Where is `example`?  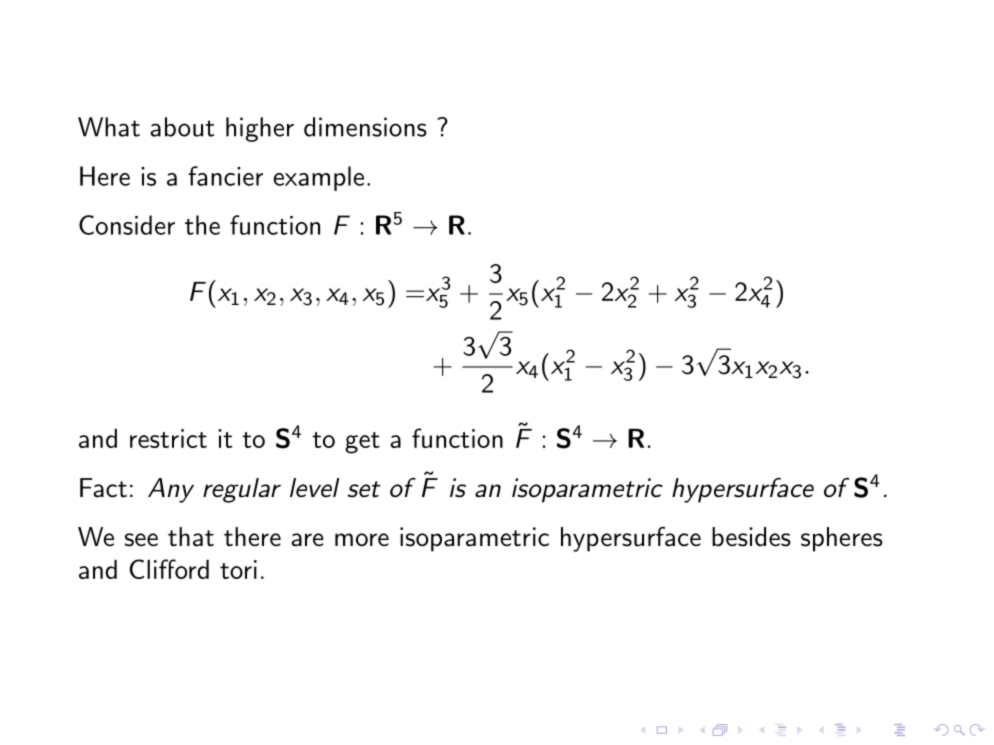
example is located at coordinates (318, 178).
